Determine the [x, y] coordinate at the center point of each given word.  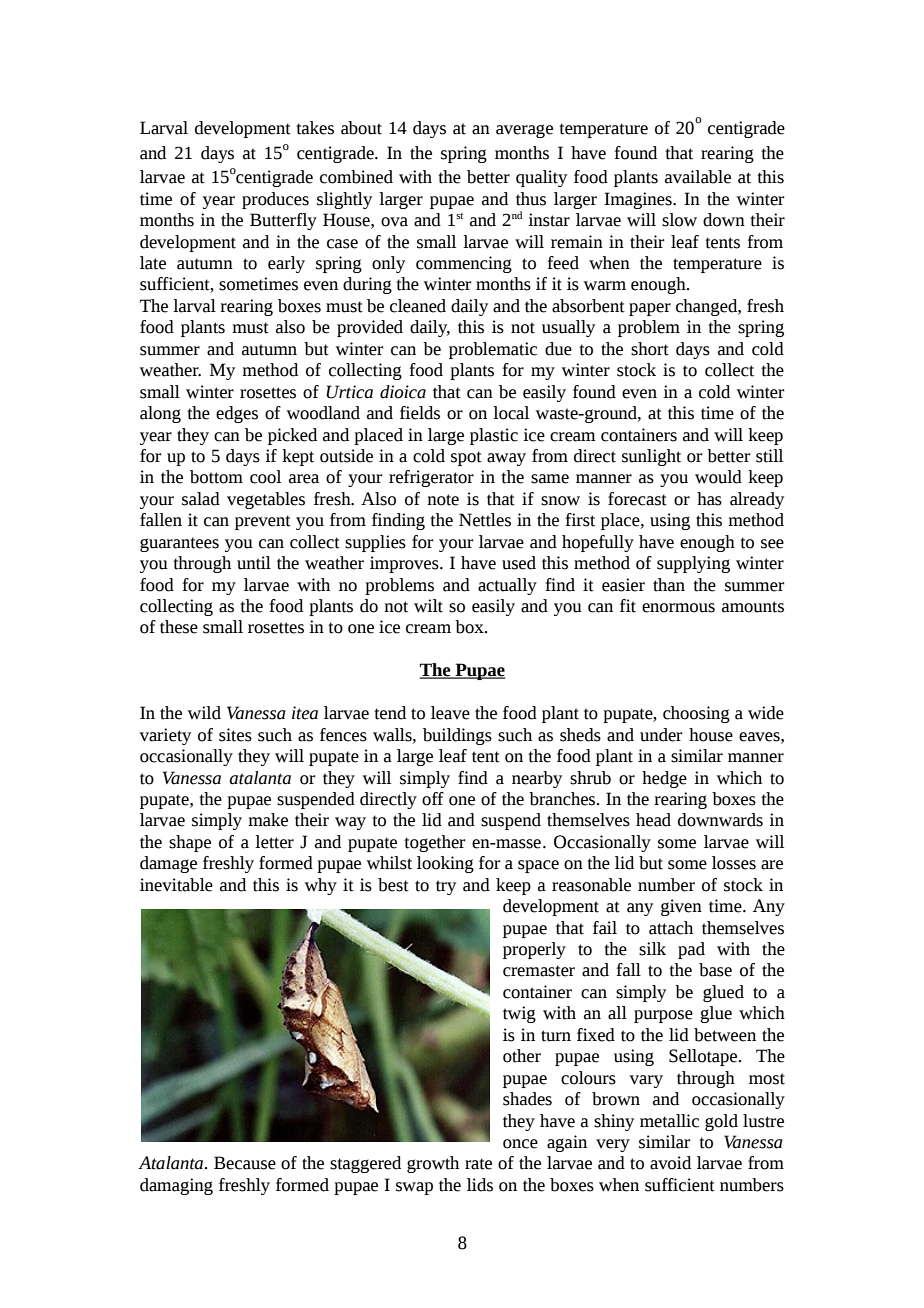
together [434, 843]
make [268, 820]
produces [275, 200]
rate [478, 1164]
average [524, 131]
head [653, 820]
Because [245, 1163]
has [709, 499]
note [443, 500]
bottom [216, 477]
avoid [670, 1163]
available [698, 177]
